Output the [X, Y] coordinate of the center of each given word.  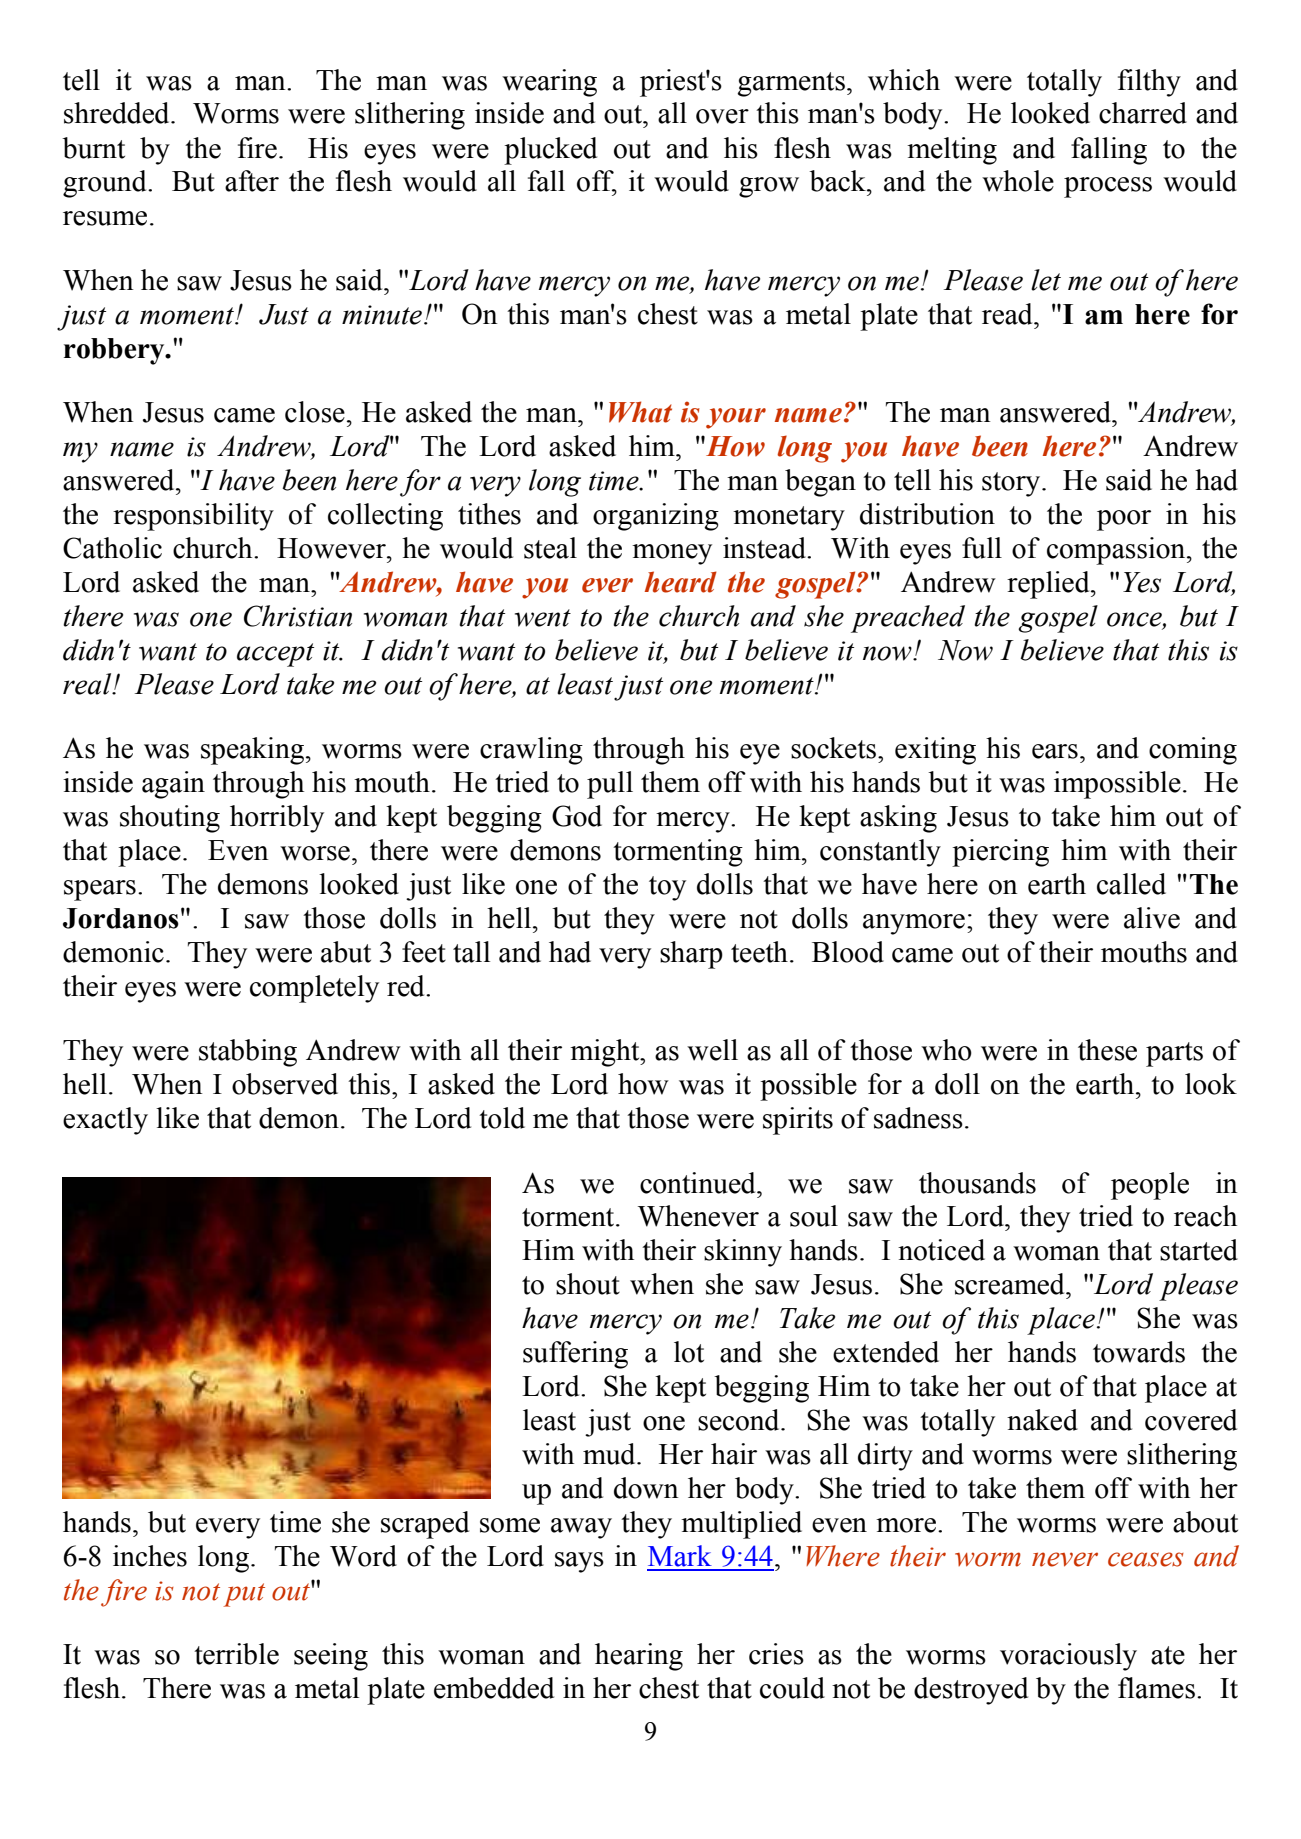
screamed [1011, 1284]
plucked [550, 151]
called [1131, 884]
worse [315, 853]
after [252, 181]
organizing [656, 517]
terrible [236, 1654]
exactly [105, 1121]
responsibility [193, 517]
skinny [743, 1253]
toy [667, 888]
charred [1143, 113]
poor [1124, 520]
